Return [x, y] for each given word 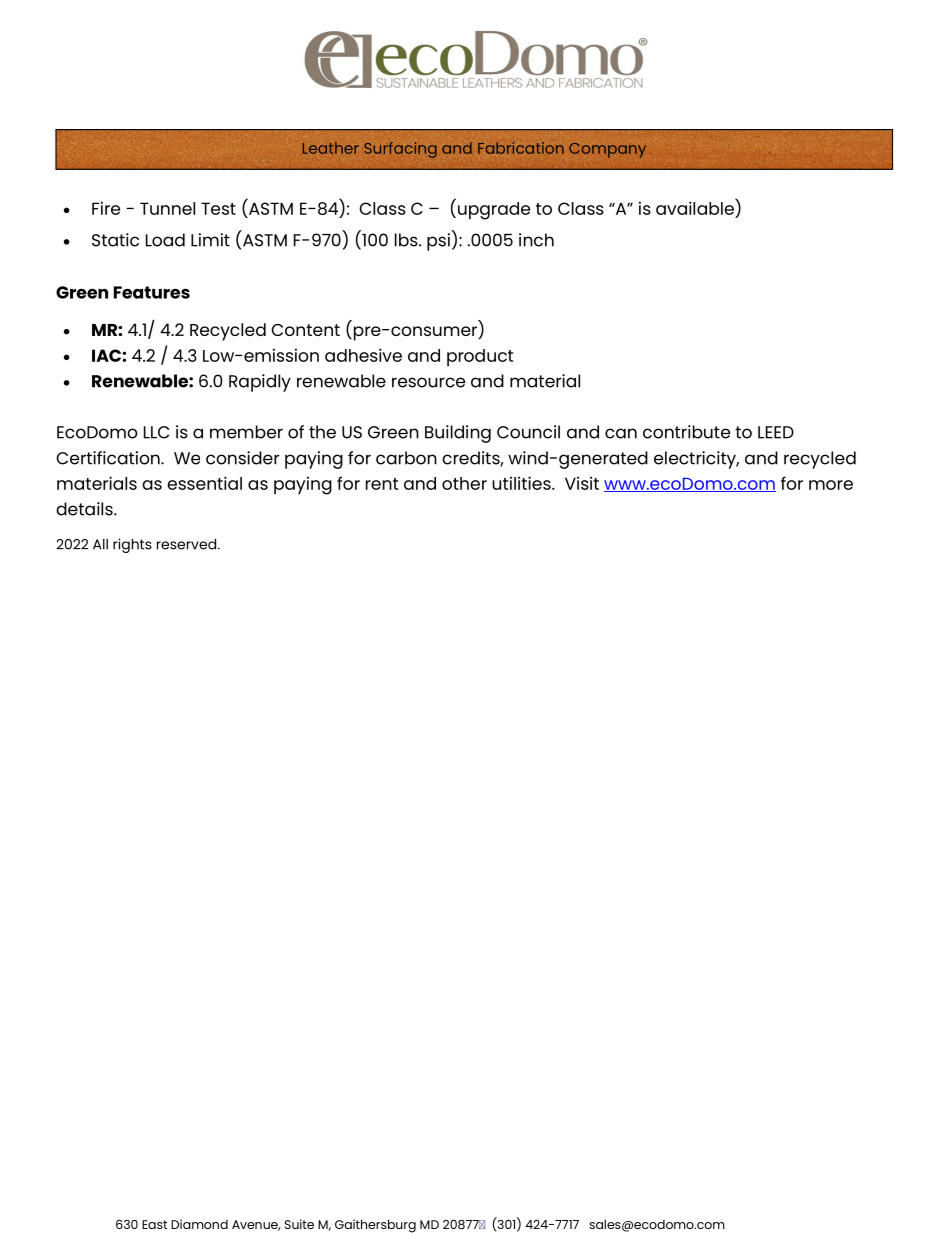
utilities [522, 483]
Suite [299, 1224]
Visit [582, 483]
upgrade [494, 211]
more [831, 485]
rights [132, 545]
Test [218, 208]
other [464, 483]
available [696, 207]
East [154, 1224]
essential [204, 483]
